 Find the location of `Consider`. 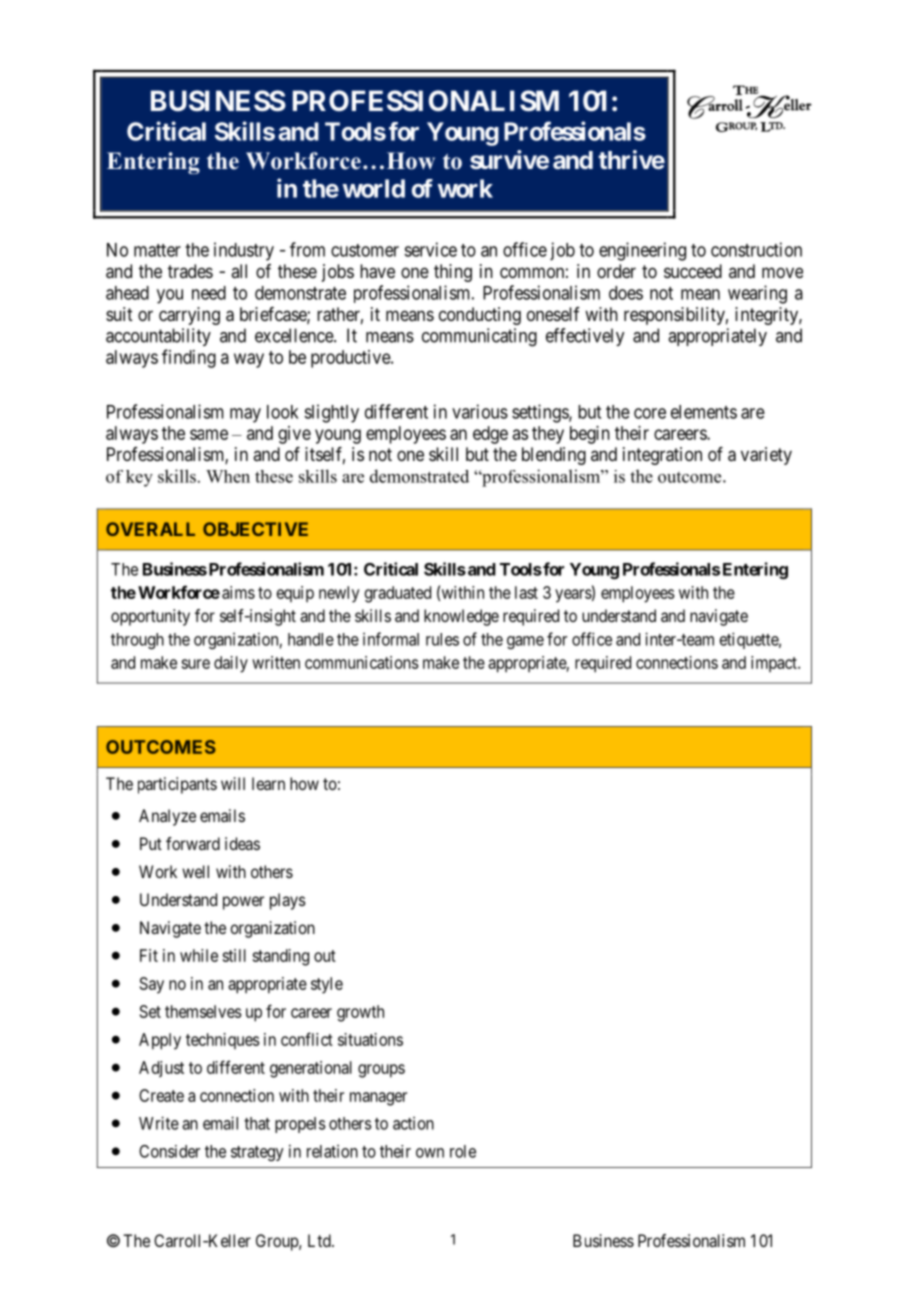

Consider is located at coordinates (169, 1151).
